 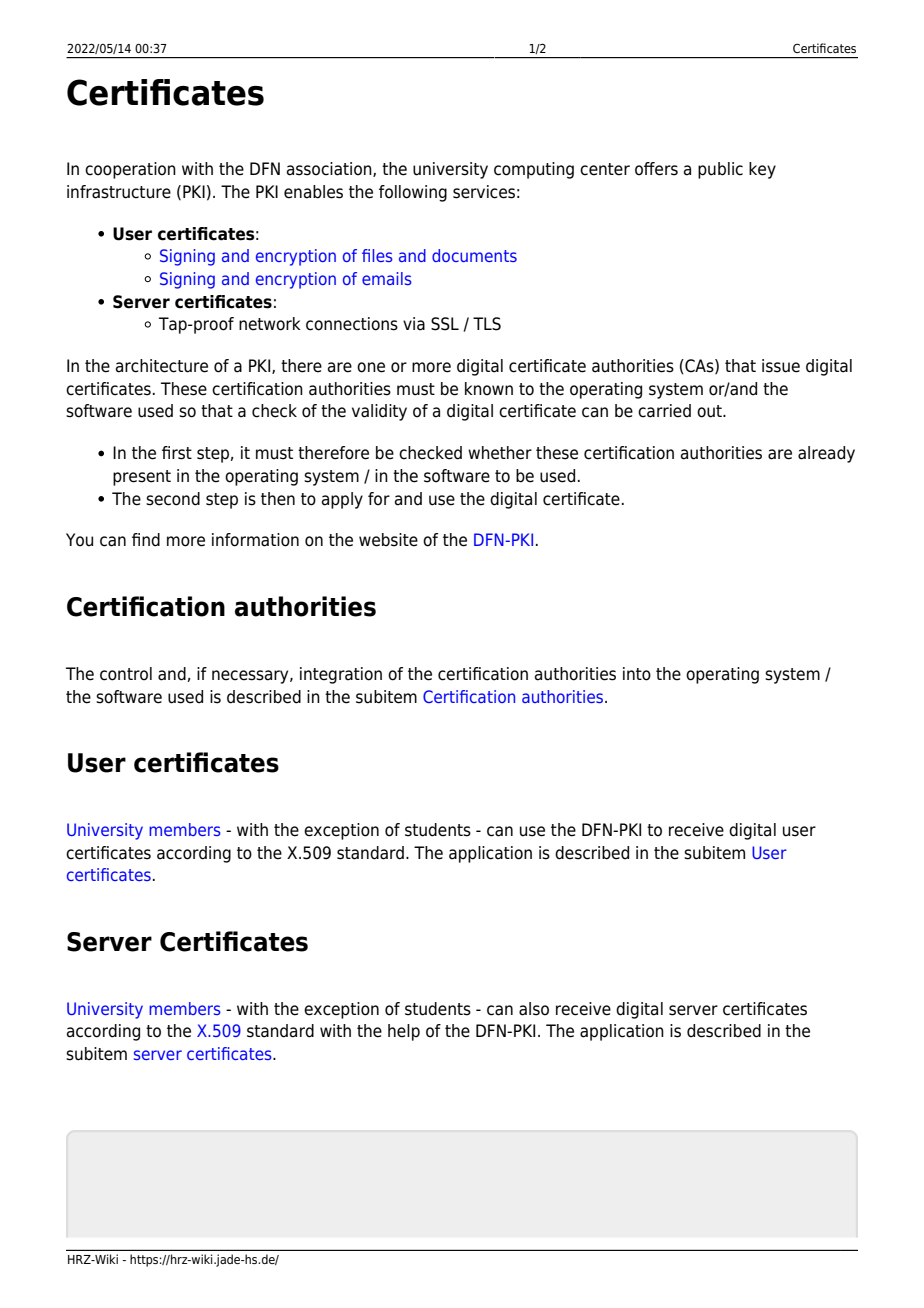 What do you see at coordinates (342, 500) in the screenshot?
I see `apply` at bounding box center [342, 500].
